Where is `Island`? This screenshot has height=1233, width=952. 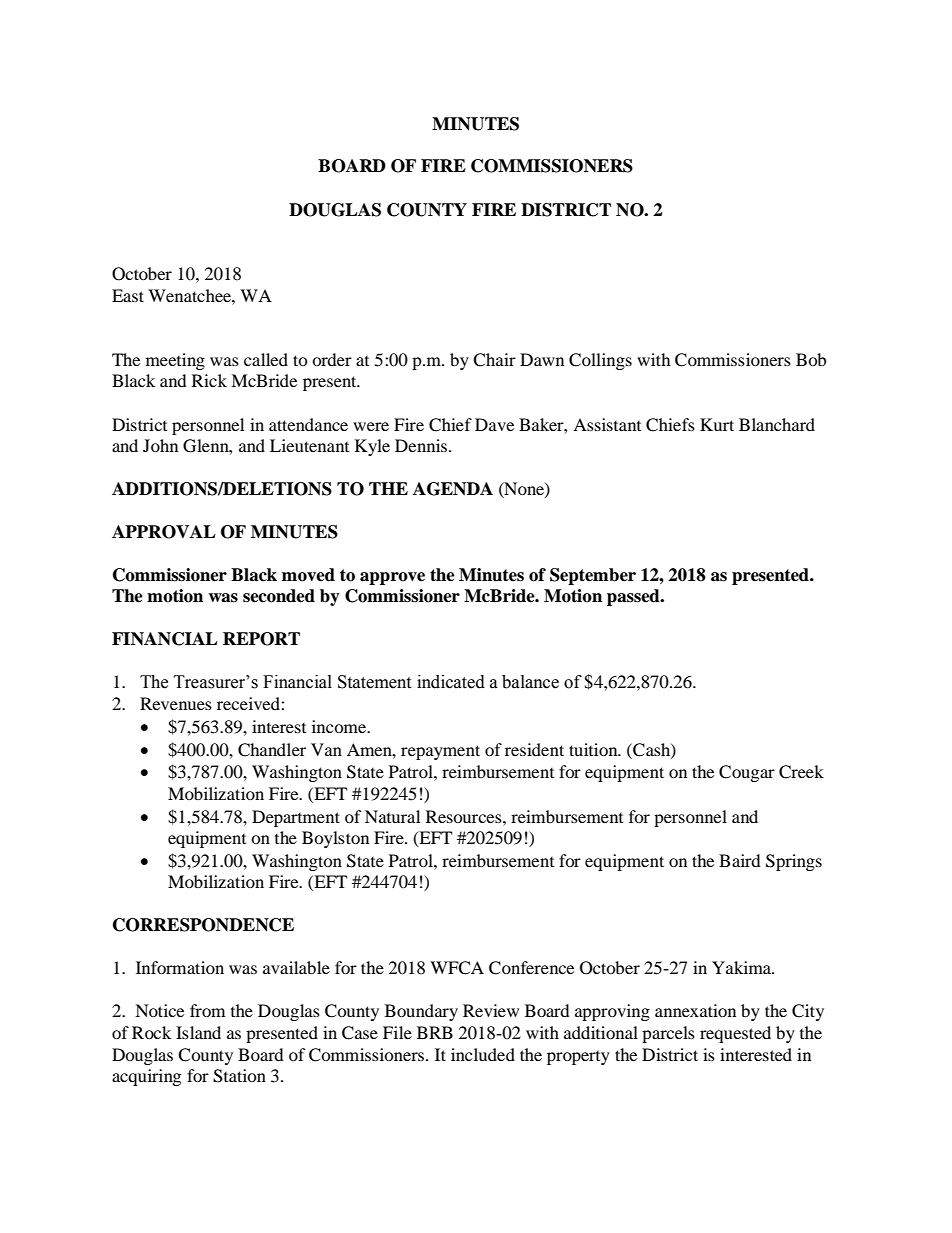 Island is located at coordinates (198, 1032).
